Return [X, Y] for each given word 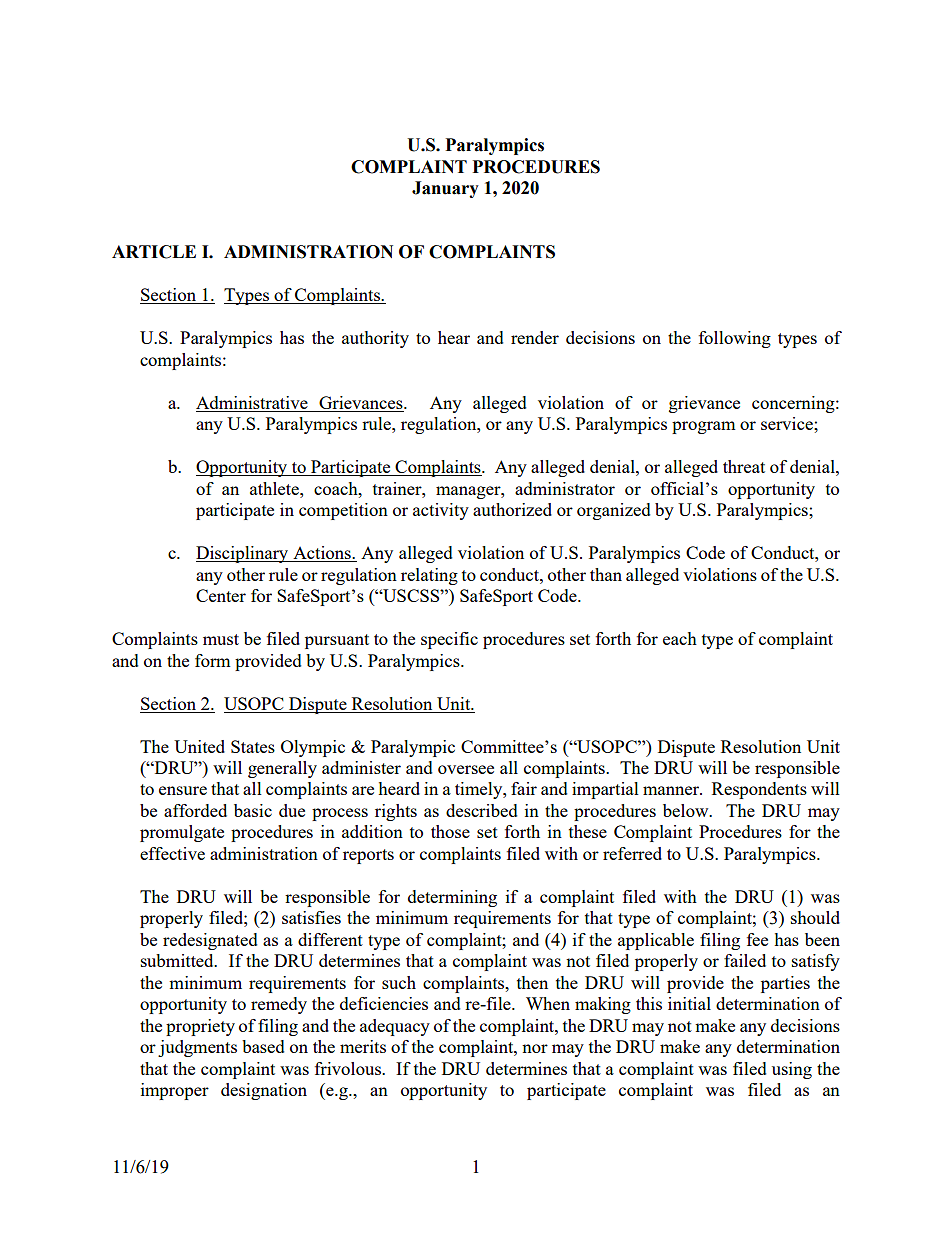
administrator [565, 488]
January [445, 189]
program [704, 427]
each [680, 638]
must [221, 639]
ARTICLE [154, 252]
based [263, 1046]
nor [535, 1048]
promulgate [182, 833]
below [687, 810]
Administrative [253, 404]
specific [449, 640]
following [735, 339]
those [450, 831]
